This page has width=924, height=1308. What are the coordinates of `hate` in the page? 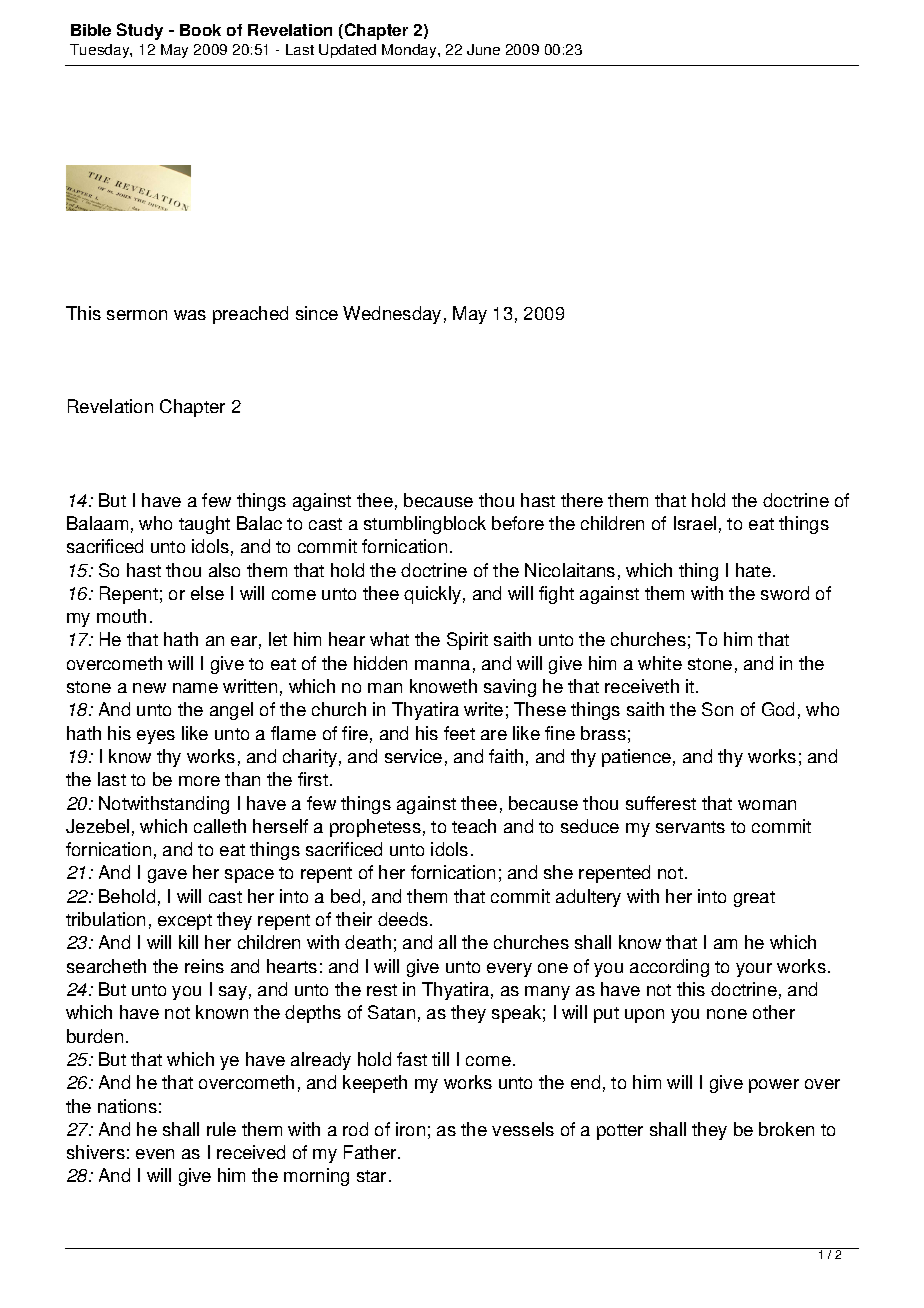 It's located at (753, 570).
